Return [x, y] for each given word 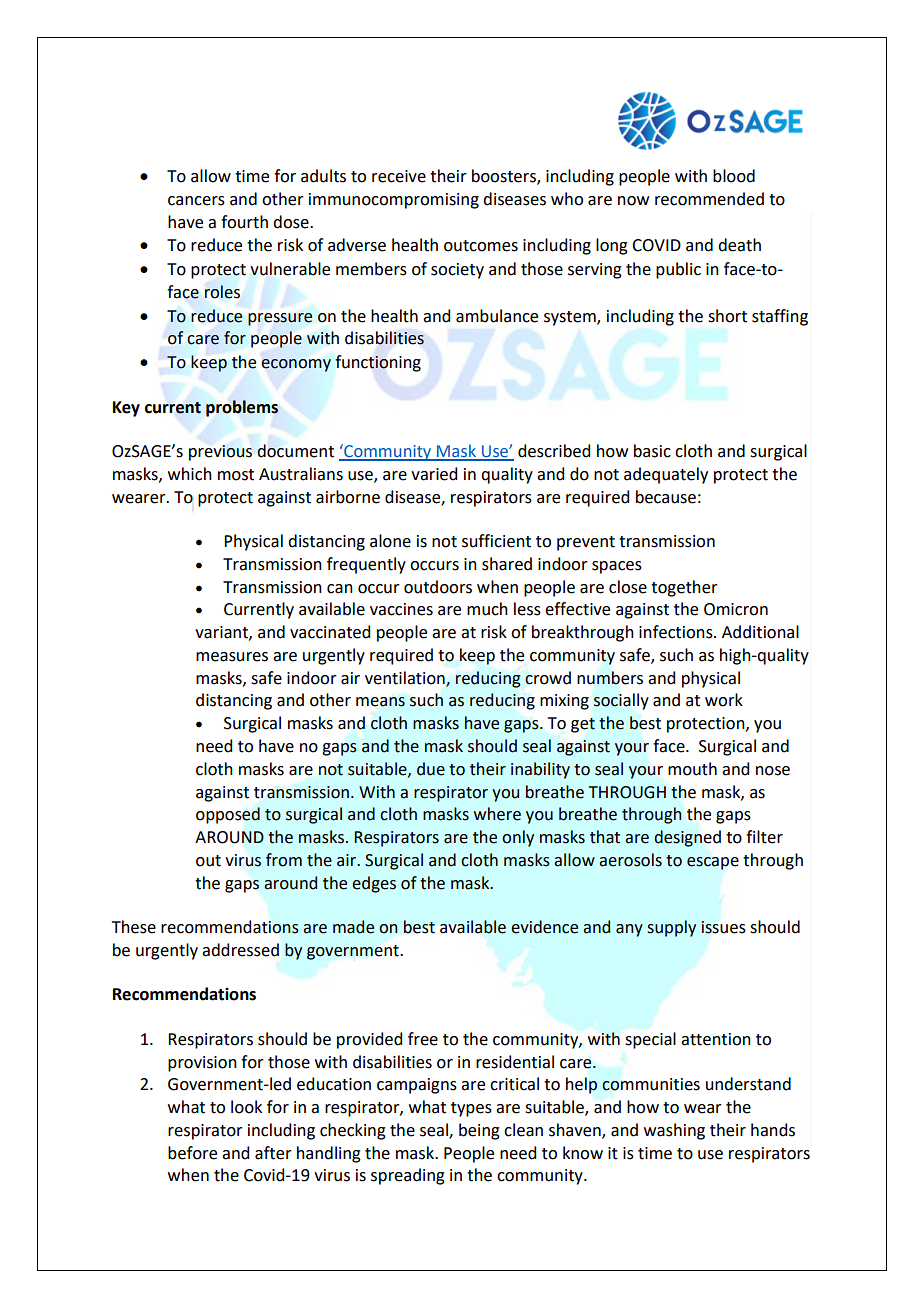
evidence [544, 927]
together [684, 588]
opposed [228, 815]
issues [723, 927]
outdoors [438, 587]
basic [652, 451]
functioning [378, 363]
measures [232, 657]
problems [242, 408]
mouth [692, 769]
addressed [240, 950]
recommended [709, 199]
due [431, 769]
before [192, 1153]
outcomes [481, 246]
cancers [196, 201]
